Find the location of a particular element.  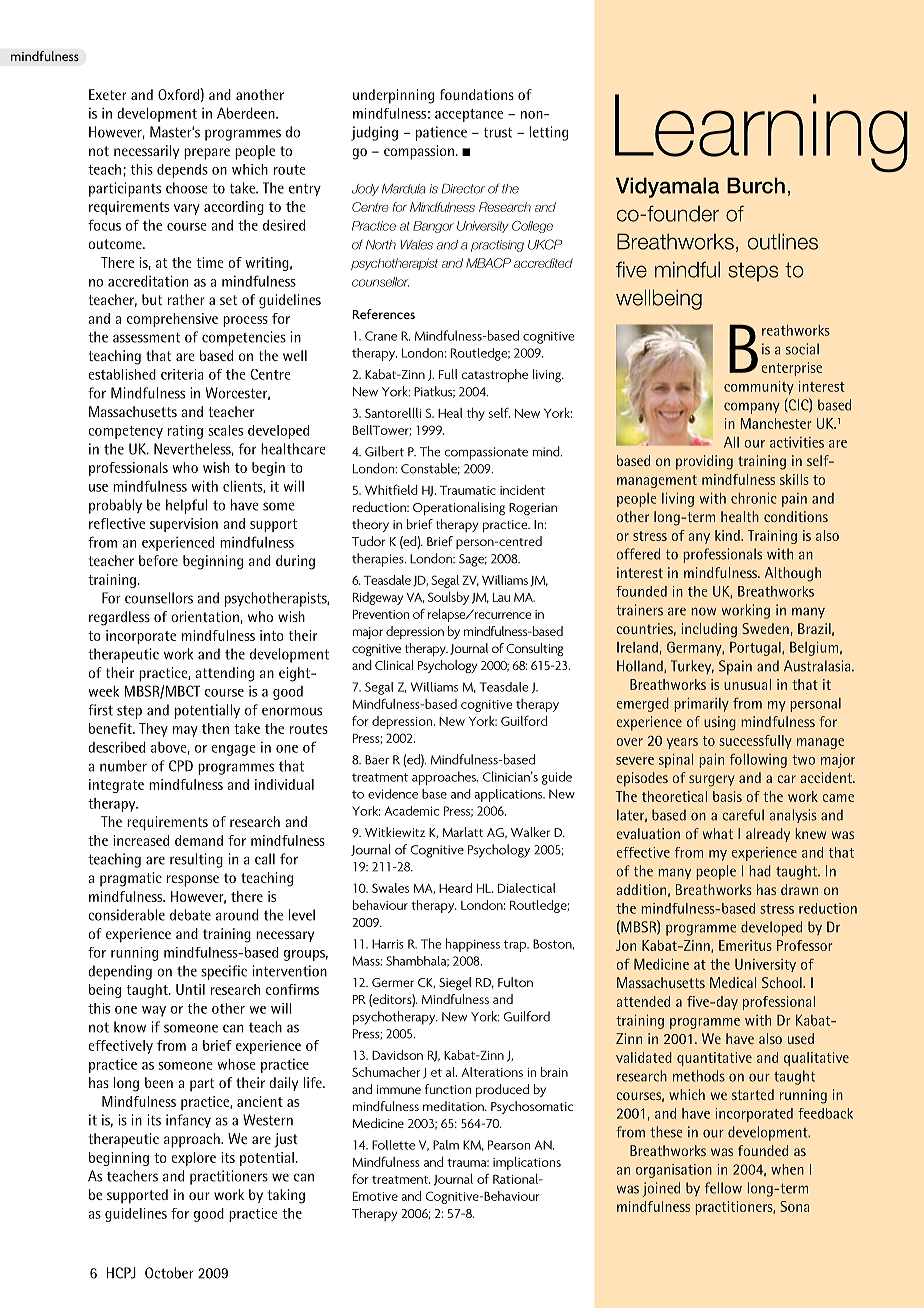

October is located at coordinates (169, 1273).
